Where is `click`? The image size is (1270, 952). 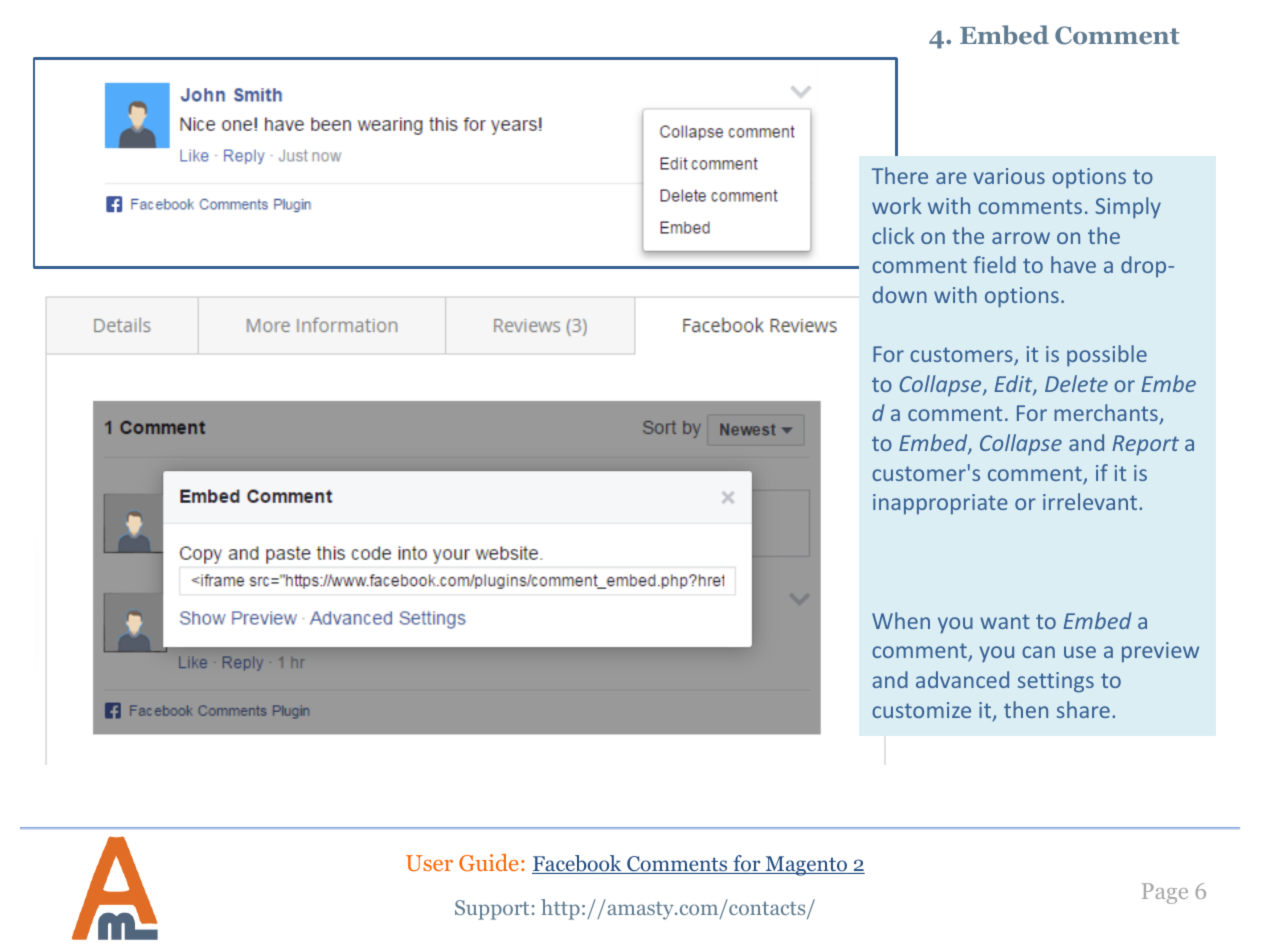 click is located at coordinates (893, 235).
